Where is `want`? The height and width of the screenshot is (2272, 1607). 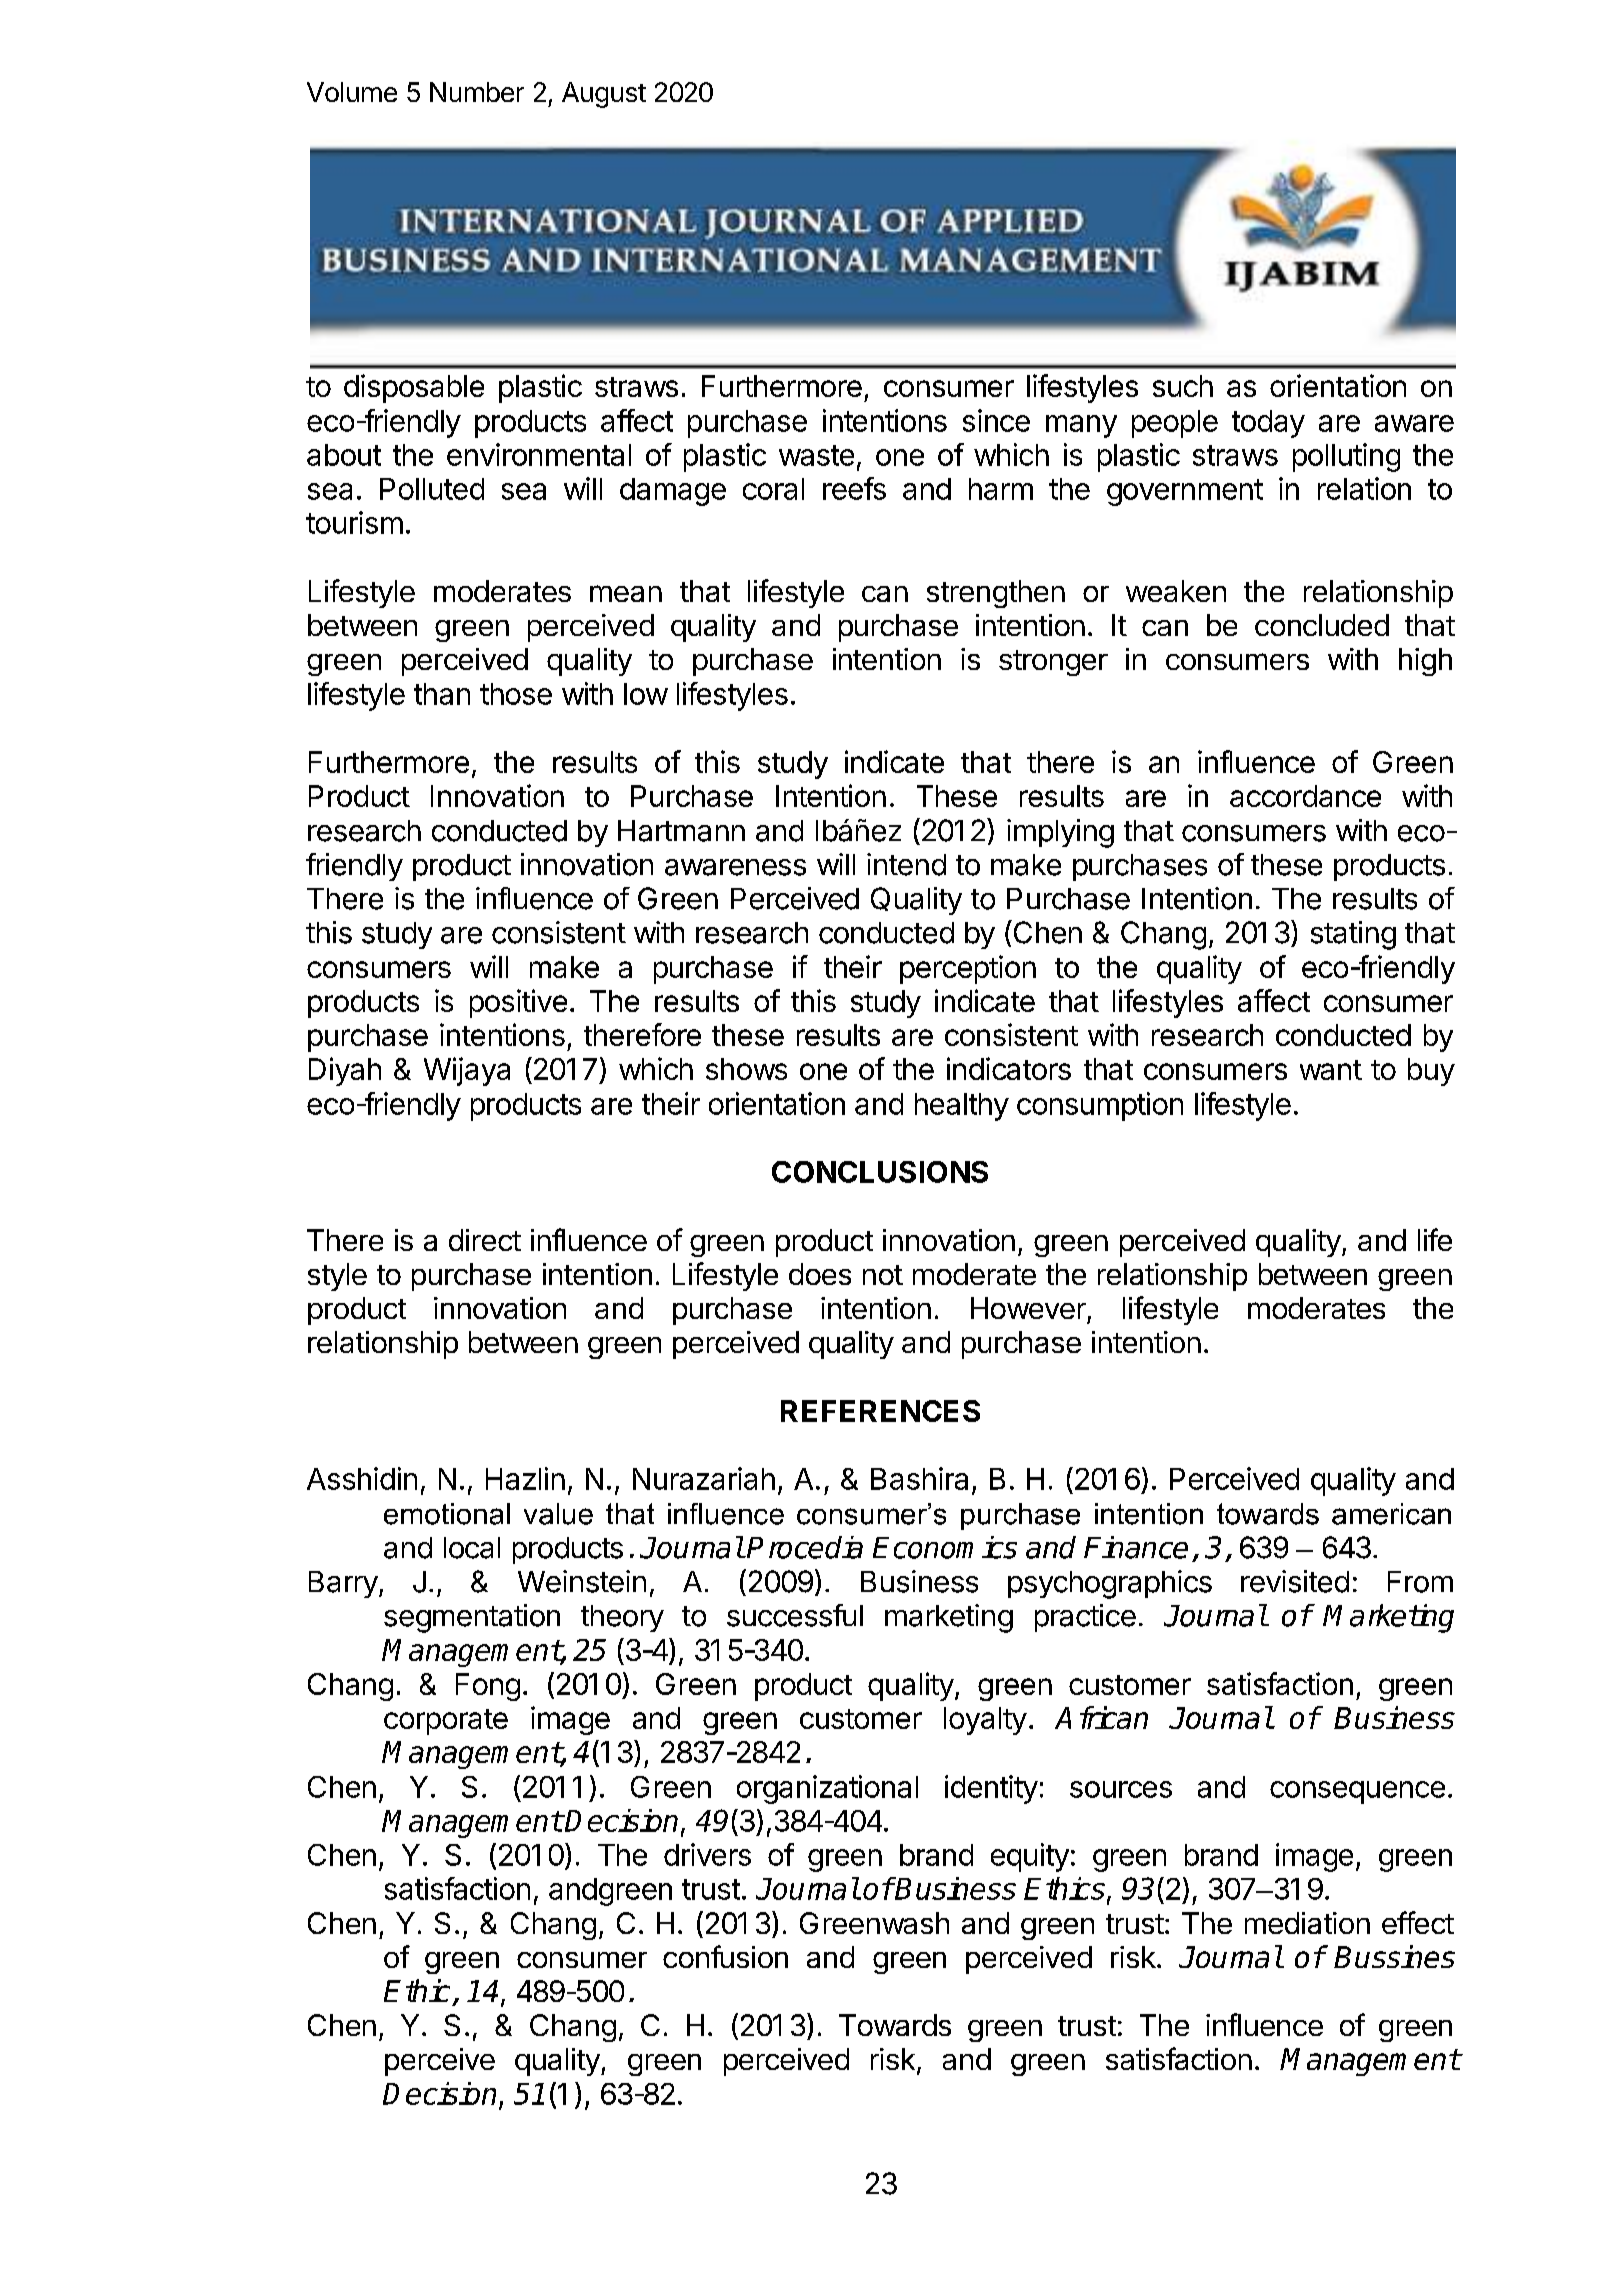
want is located at coordinates (1331, 1070).
